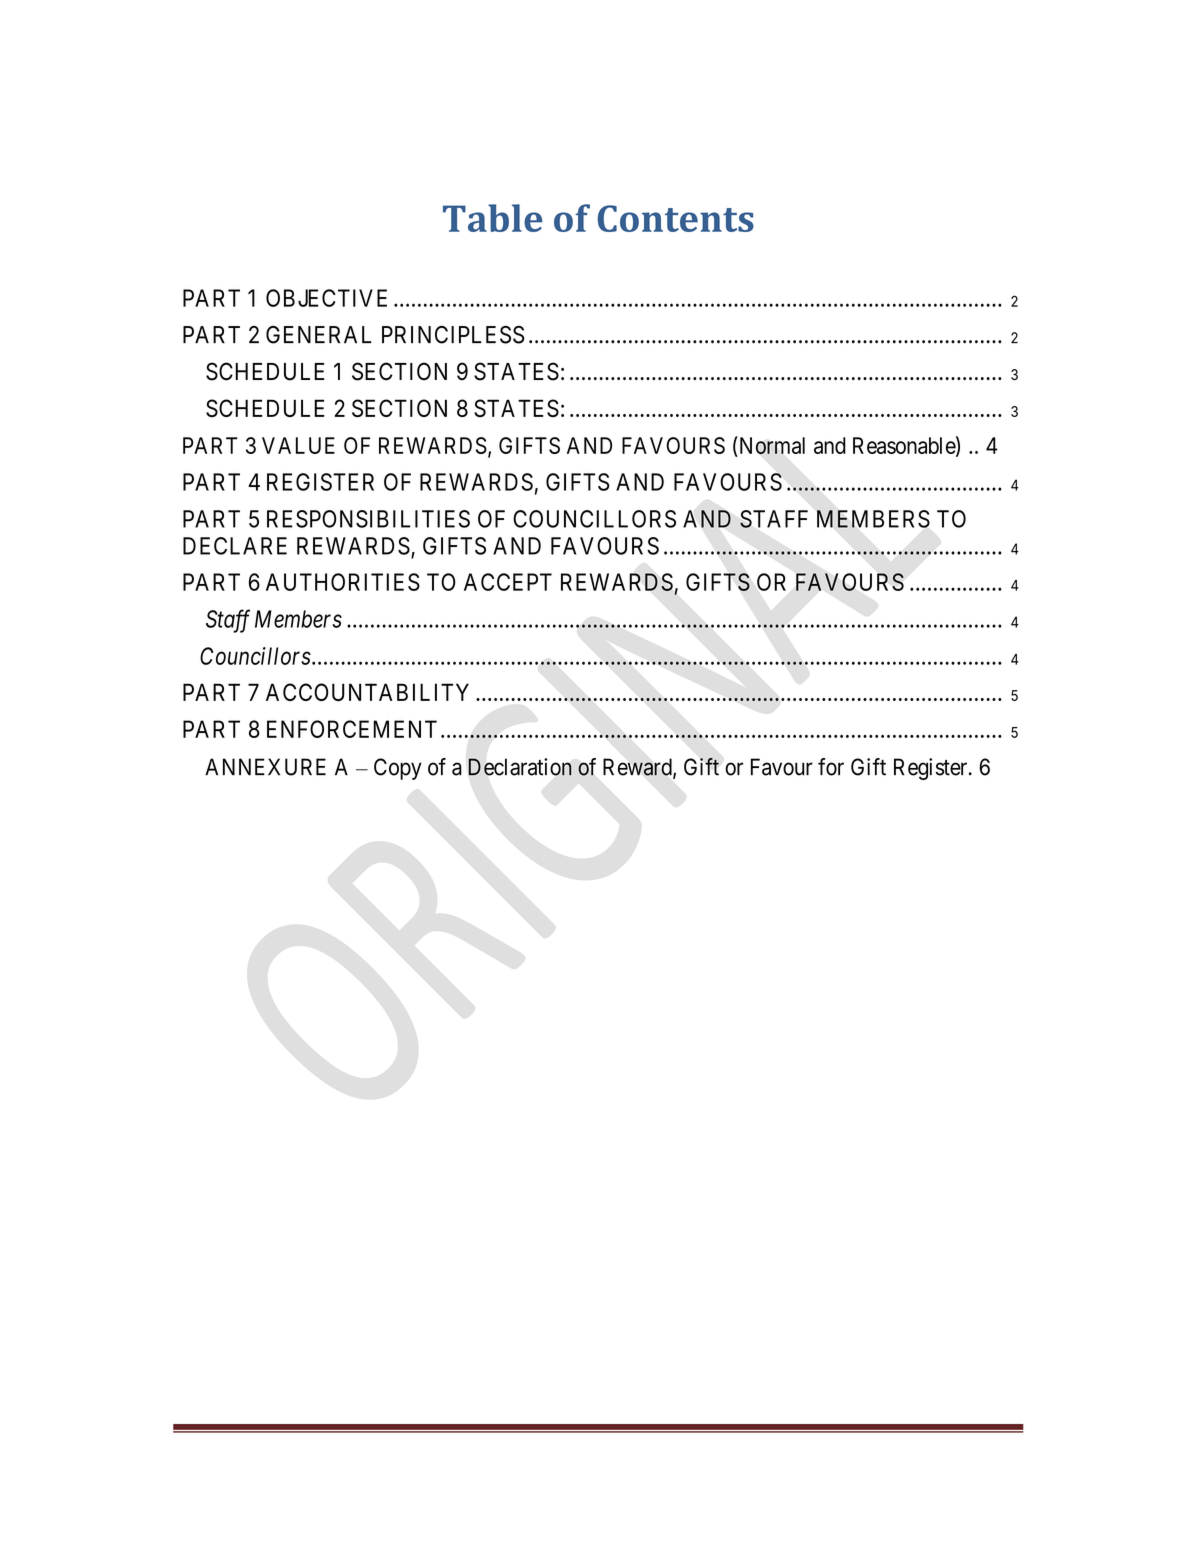  Describe the element at coordinates (368, 519) in the image. I see `RESPONSIBILITIES` at that location.
